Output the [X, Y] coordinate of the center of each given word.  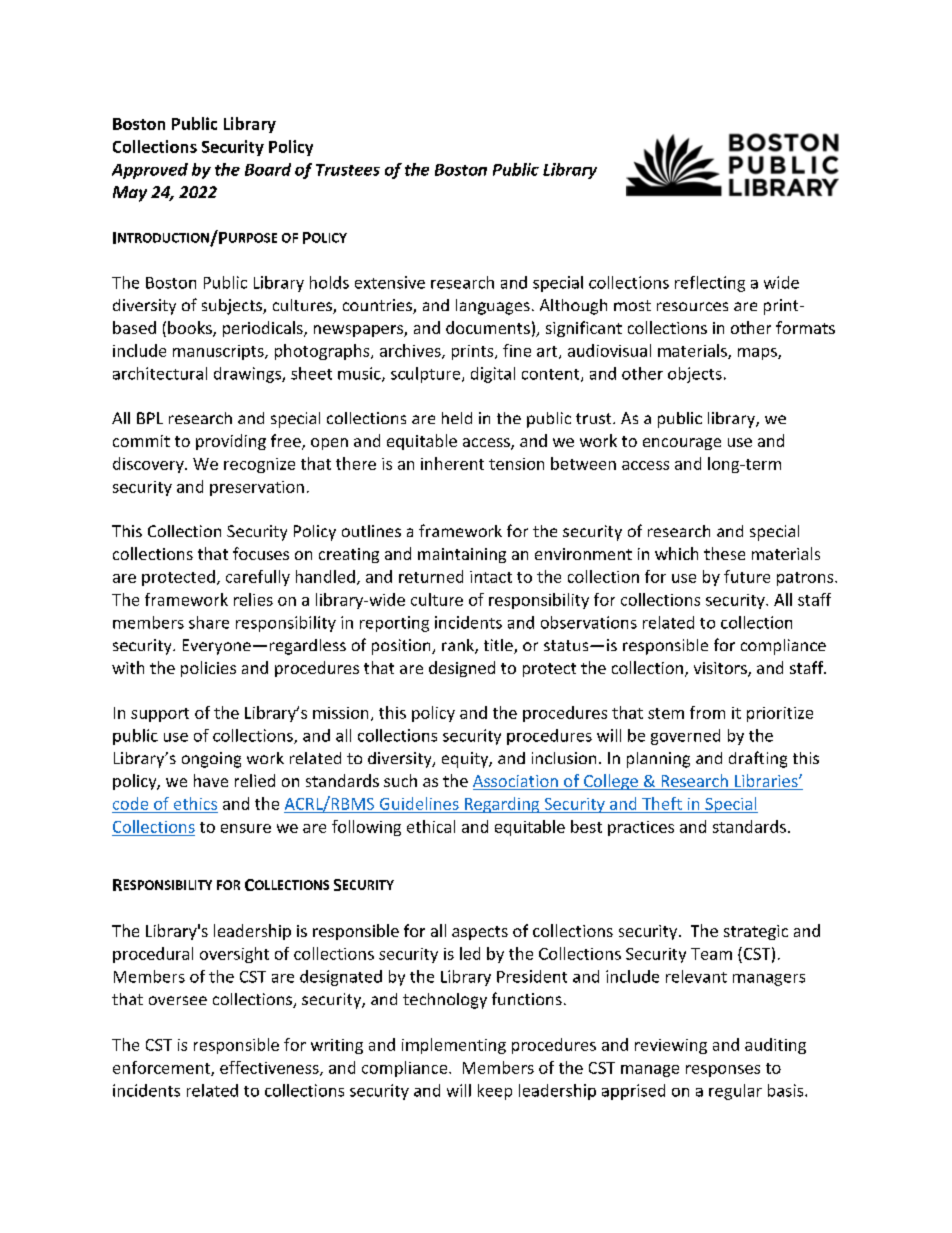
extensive [390, 282]
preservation [257, 488]
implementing [454, 1046]
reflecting [710, 284]
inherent [452, 463]
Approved [150, 171]
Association [516, 782]
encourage [682, 444]
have [211, 780]
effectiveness [270, 1068]
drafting [758, 759]
